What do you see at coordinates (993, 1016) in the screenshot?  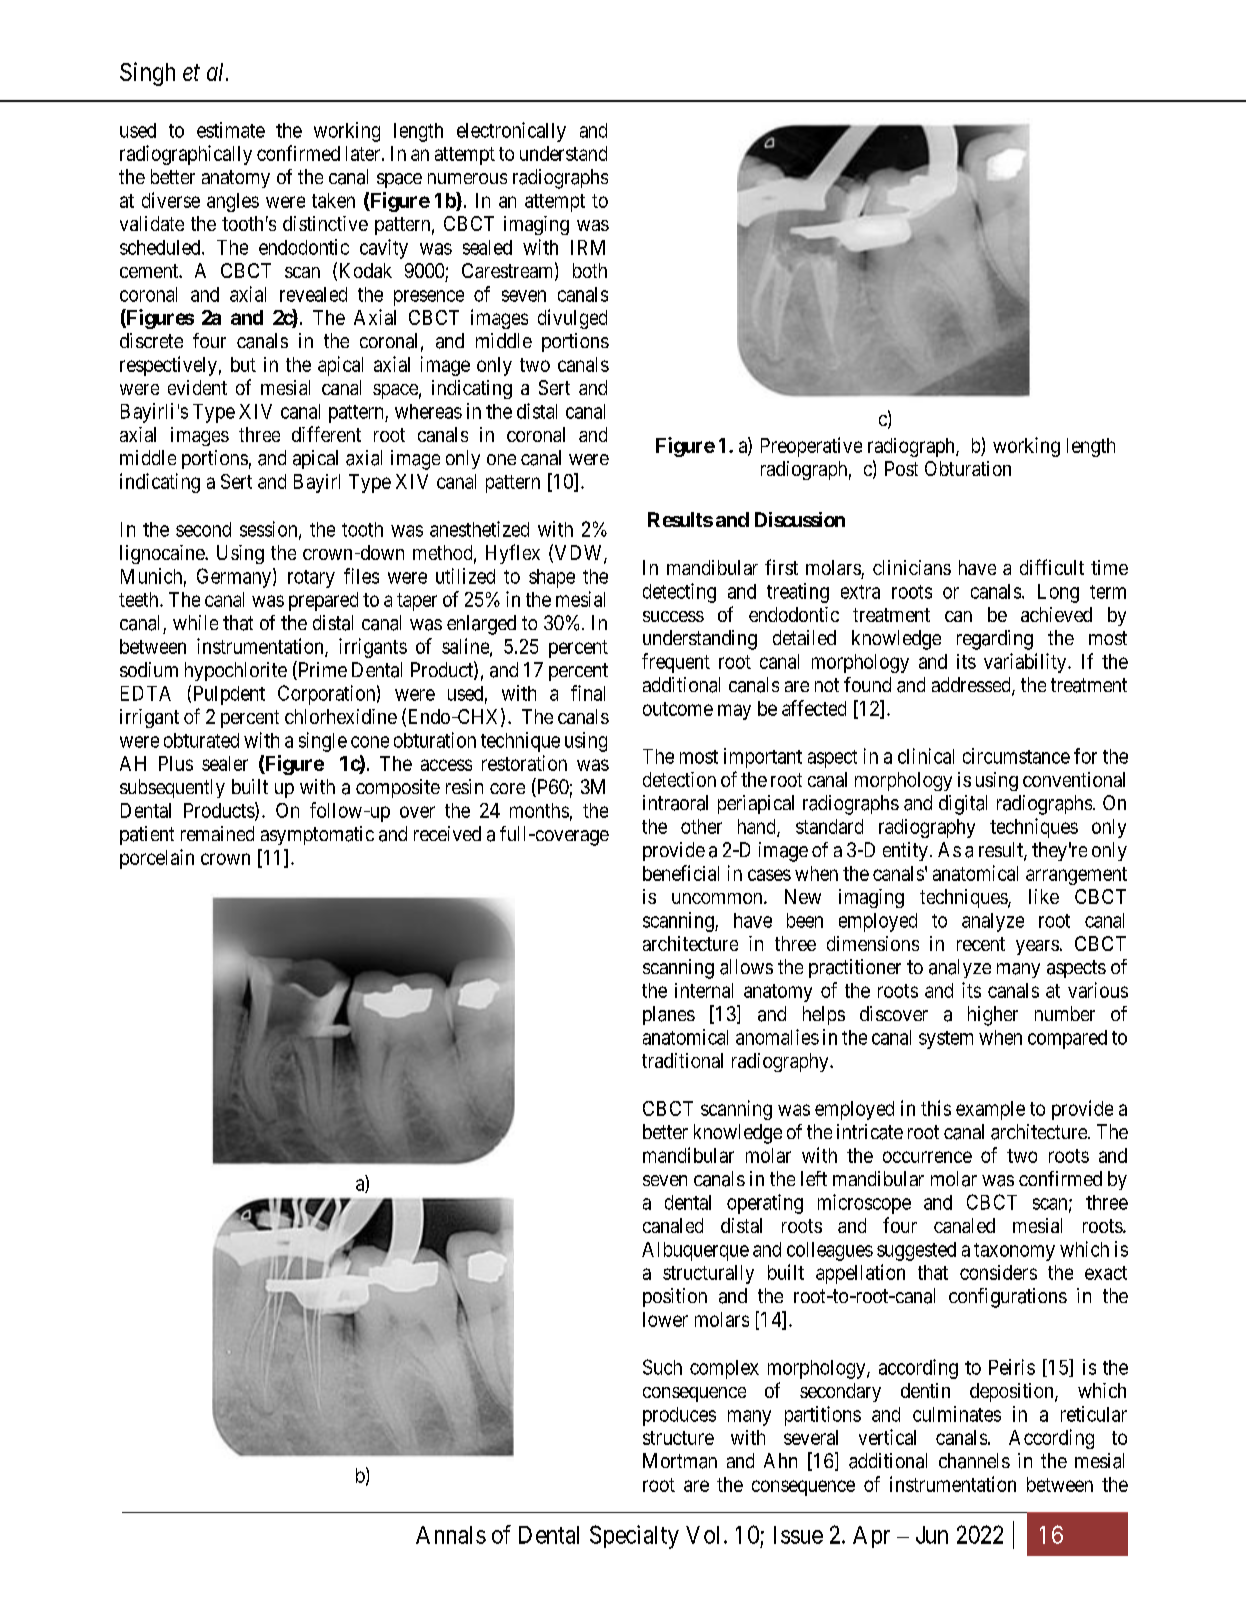 I see `higher` at bounding box center [993, 1016].
